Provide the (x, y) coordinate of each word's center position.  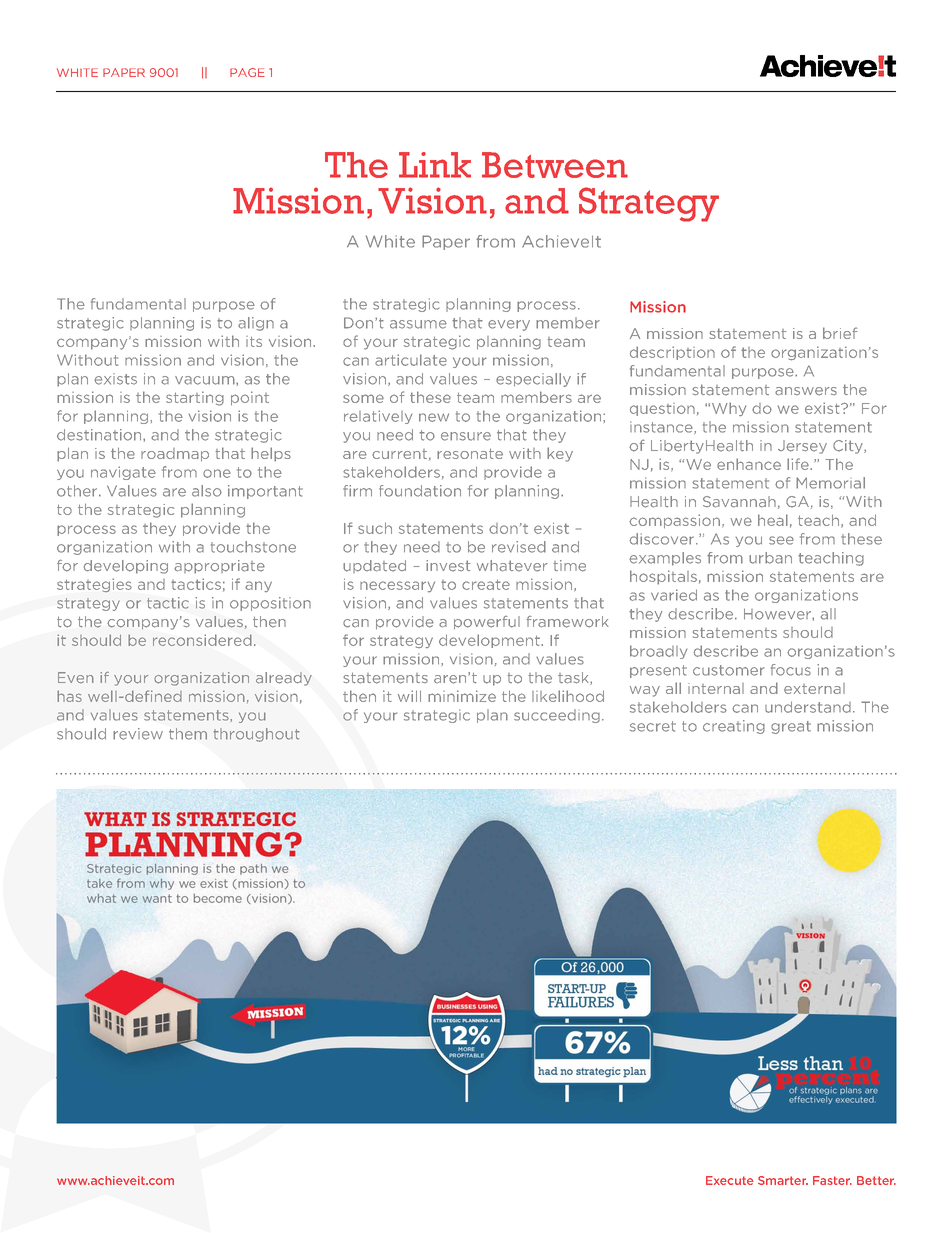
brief (840, 333)
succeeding (557, 716)
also (207, 491)
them (188, 734)
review (138, 734)
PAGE (247, 72)
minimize (462, 696)
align (256, 324)
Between (555, 165)
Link (435, 165)
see (781, 540)
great (791, 727)
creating (734, 727)
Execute (730, 1180)
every (509, 325)
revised (519, 547)
